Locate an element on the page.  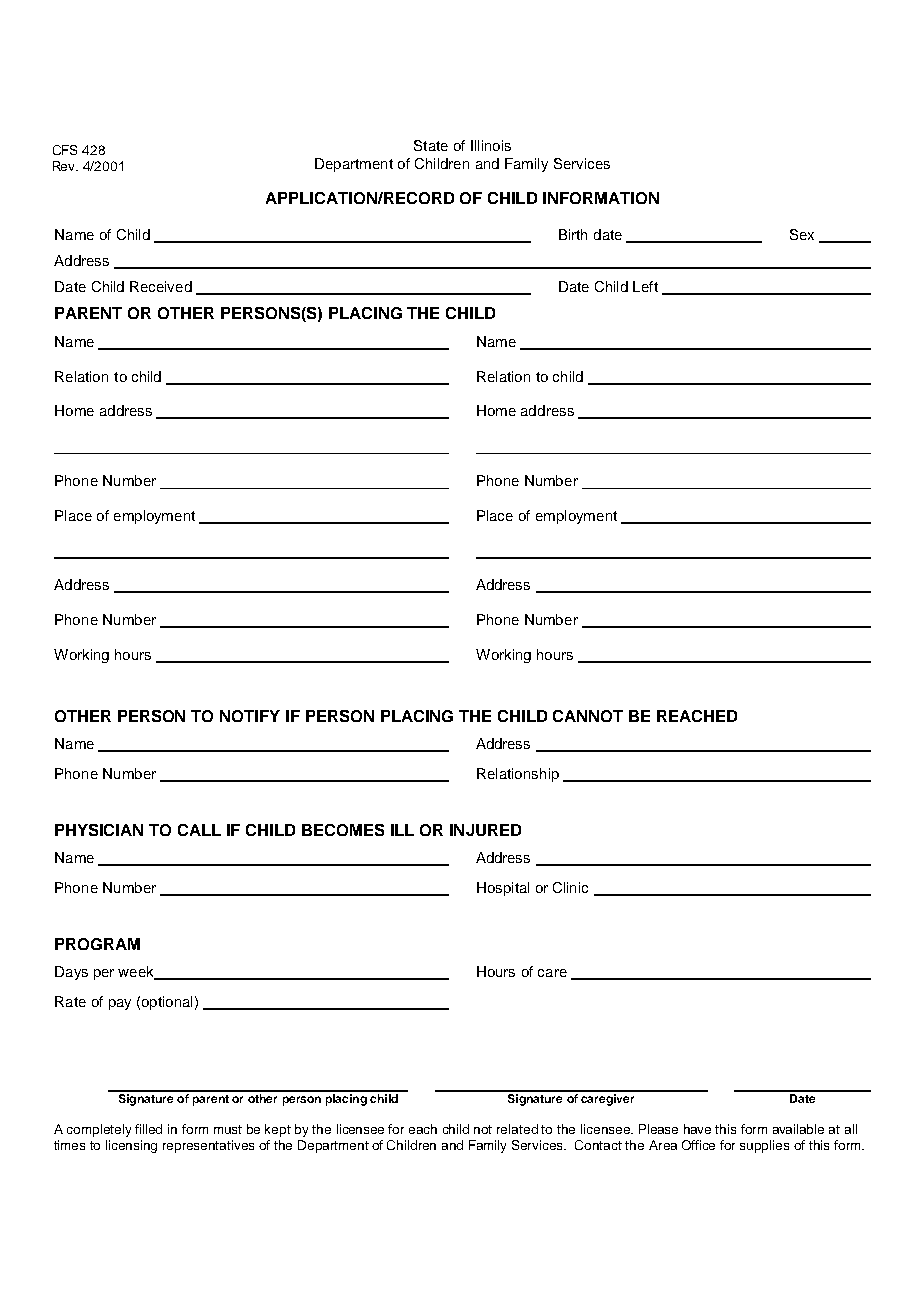
State is located at coordinates (431, 145).
